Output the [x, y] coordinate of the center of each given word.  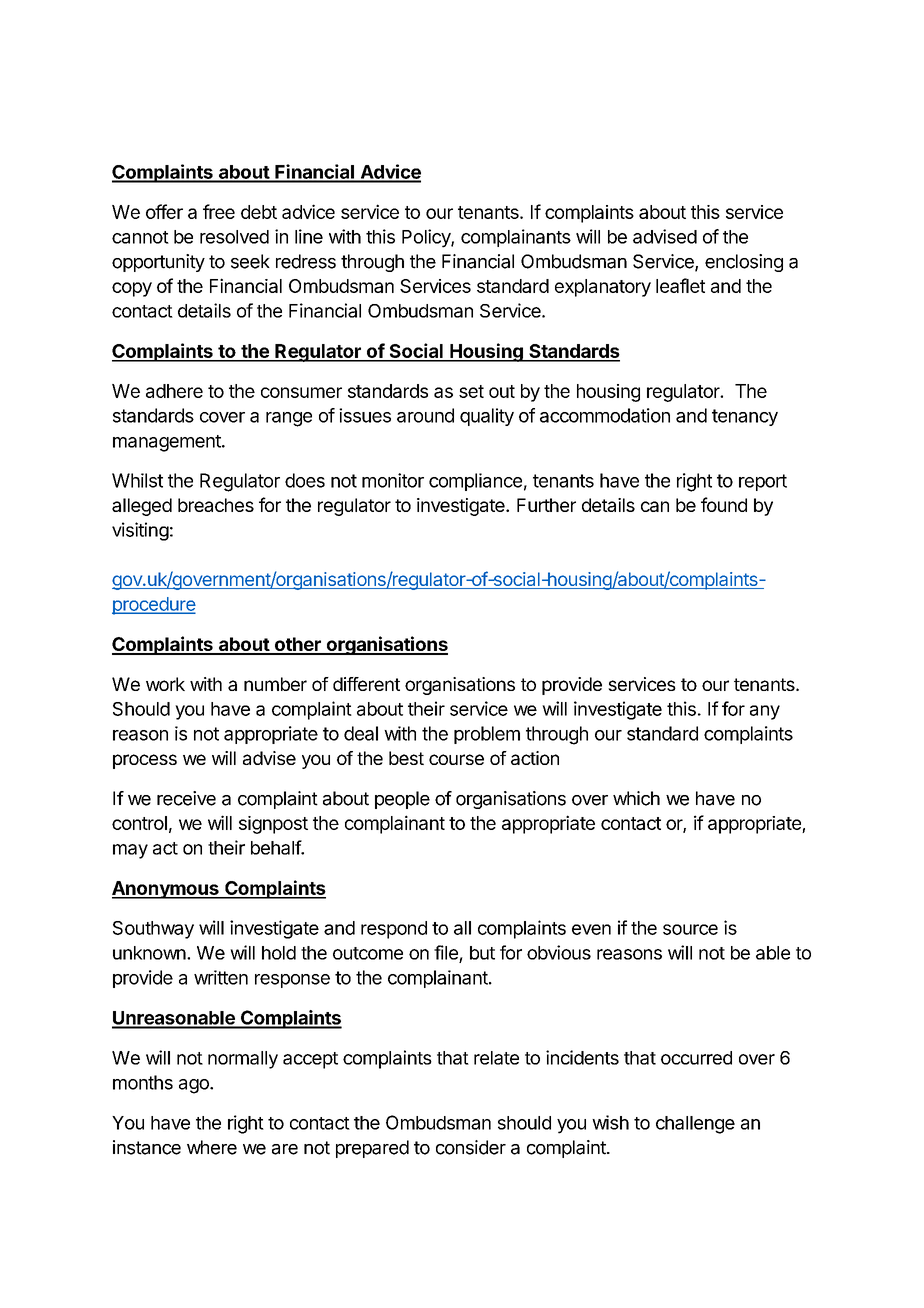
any [765, 712]
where [212, 1147]
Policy [427, 238]
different [366, 684]
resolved [234, 237]
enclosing [744, 263]
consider [471, 1147]
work [165, 684]
